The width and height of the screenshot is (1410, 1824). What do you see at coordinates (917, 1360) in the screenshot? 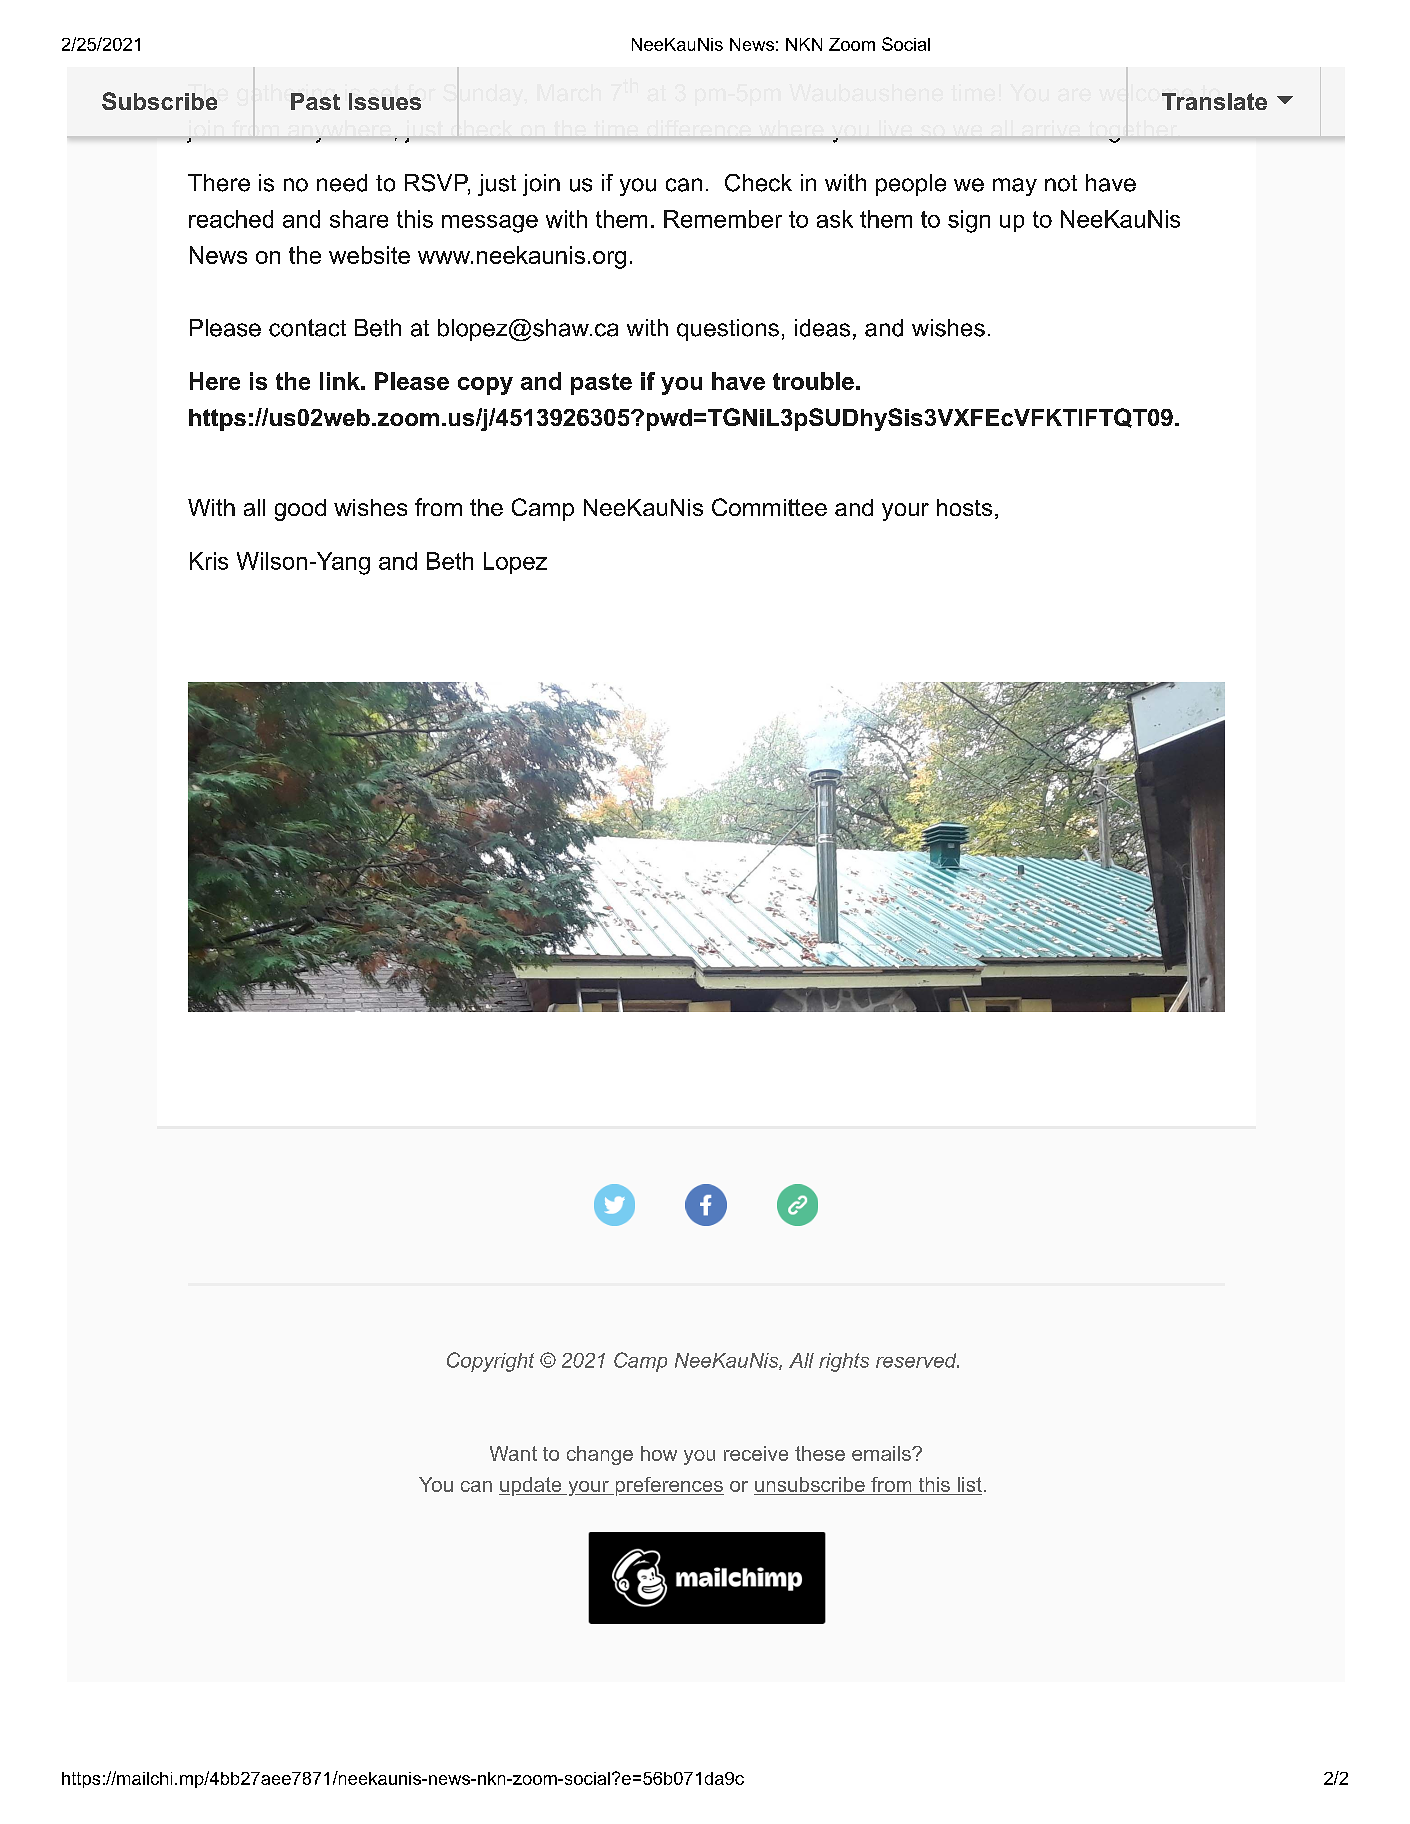
I see `reserved` at bounding box center [917, 1360].
